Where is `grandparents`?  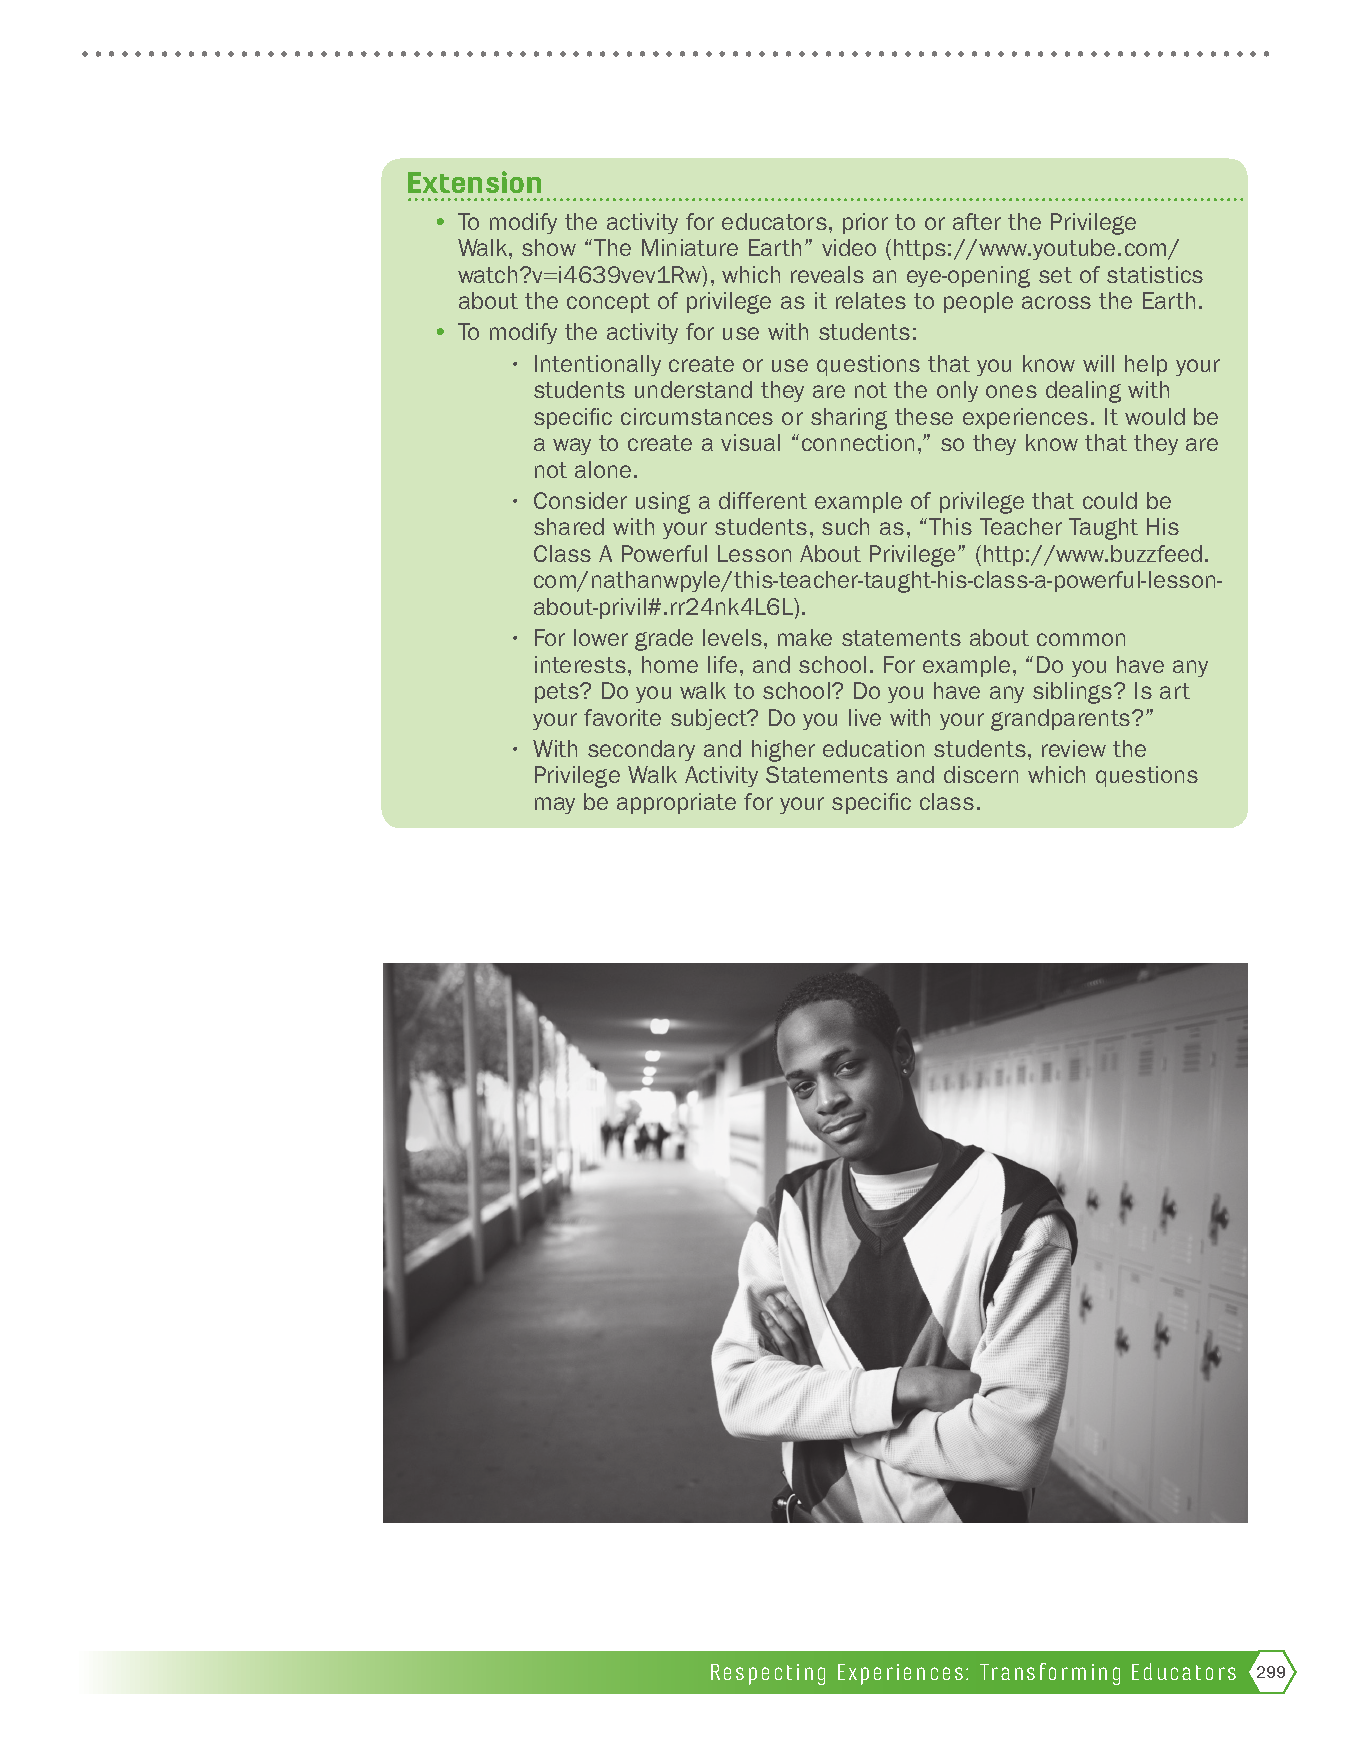
grandparents is located at coordinates (1062, 720).
